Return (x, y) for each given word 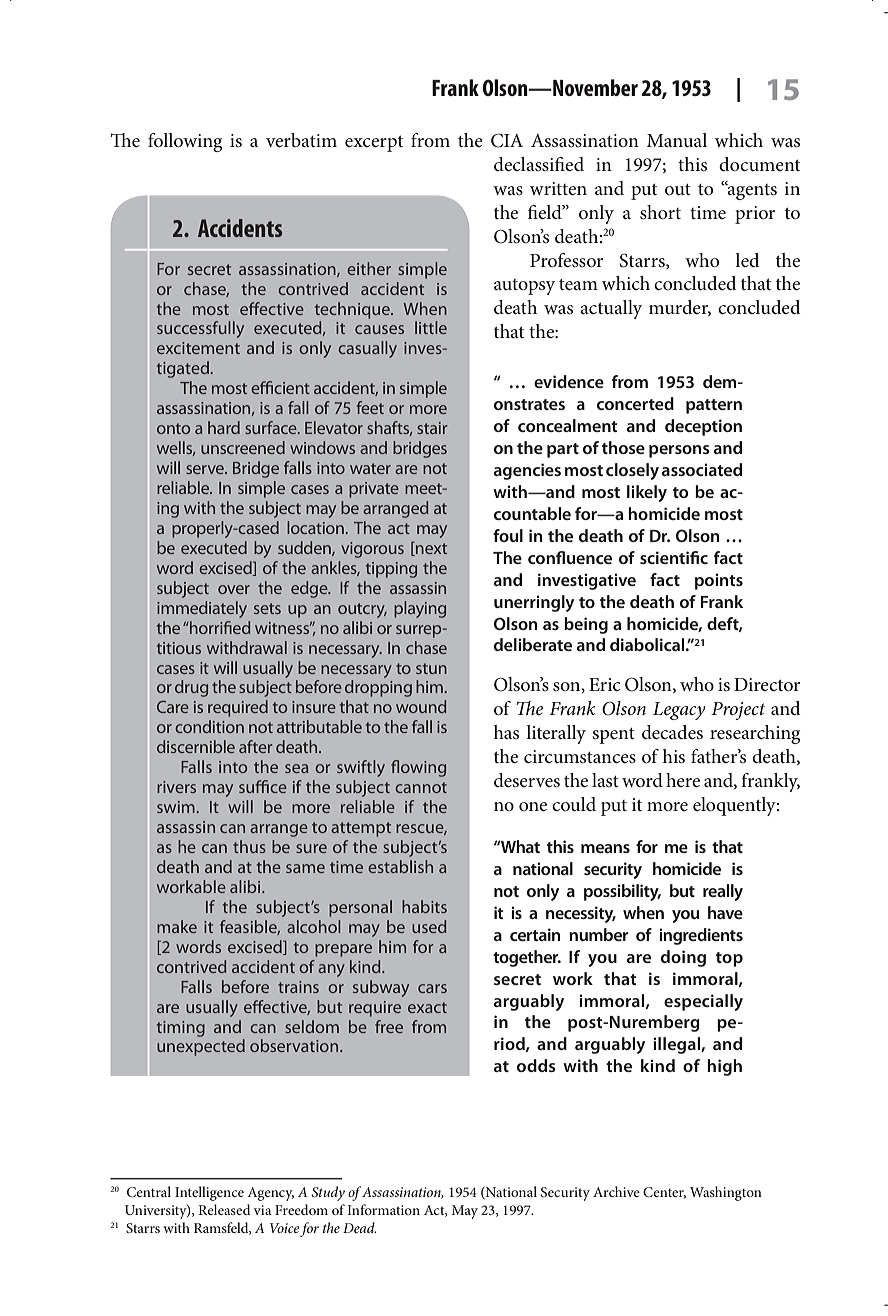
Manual (677, 140)
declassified (539, 164)
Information (383, 1209)
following (185, 142)
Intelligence (209, 1193)
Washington (726, 1193)
